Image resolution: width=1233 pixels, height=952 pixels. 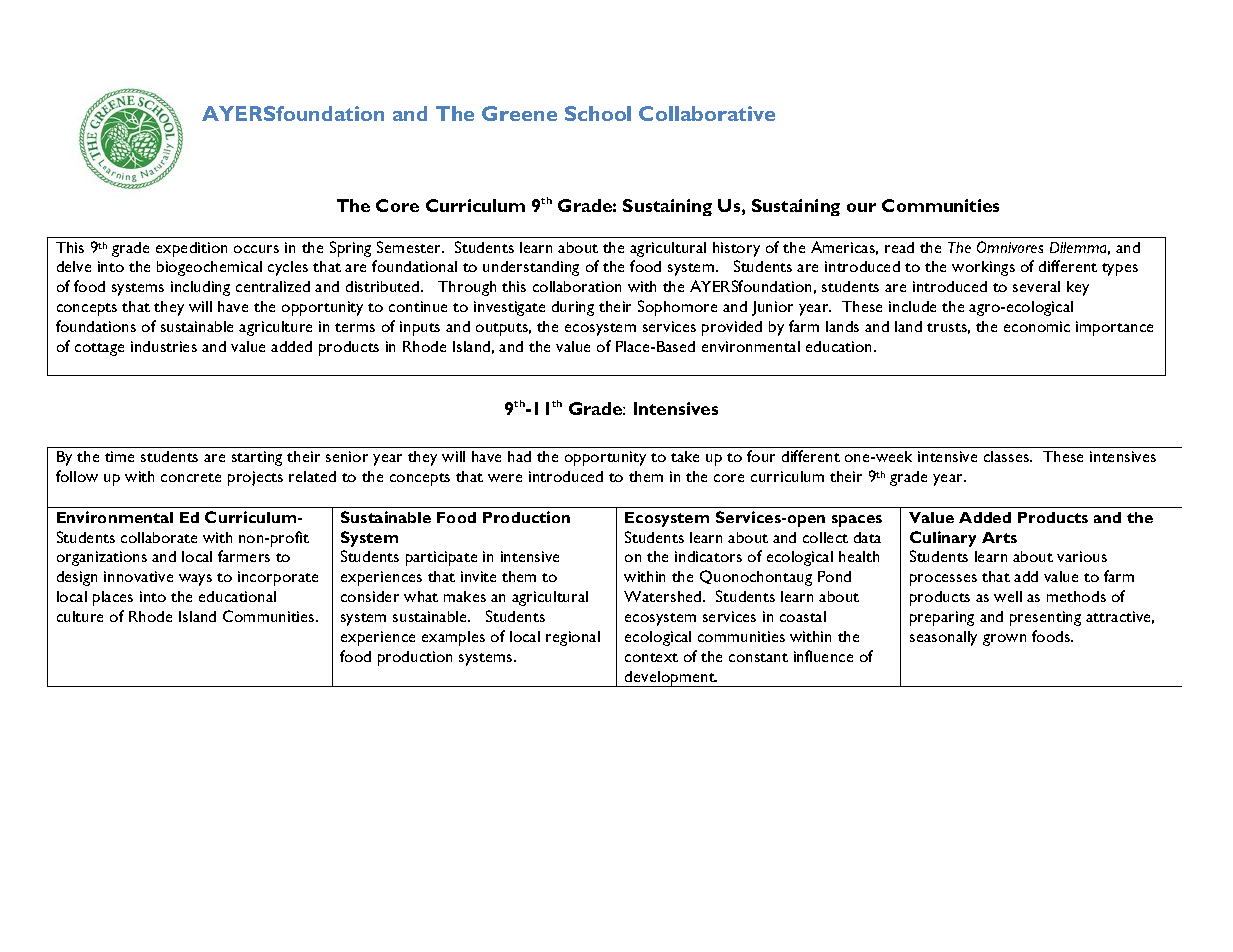 What do you see at coordinates (505, 478) in the document?
I see `were` at bounding box center [505, 478].
